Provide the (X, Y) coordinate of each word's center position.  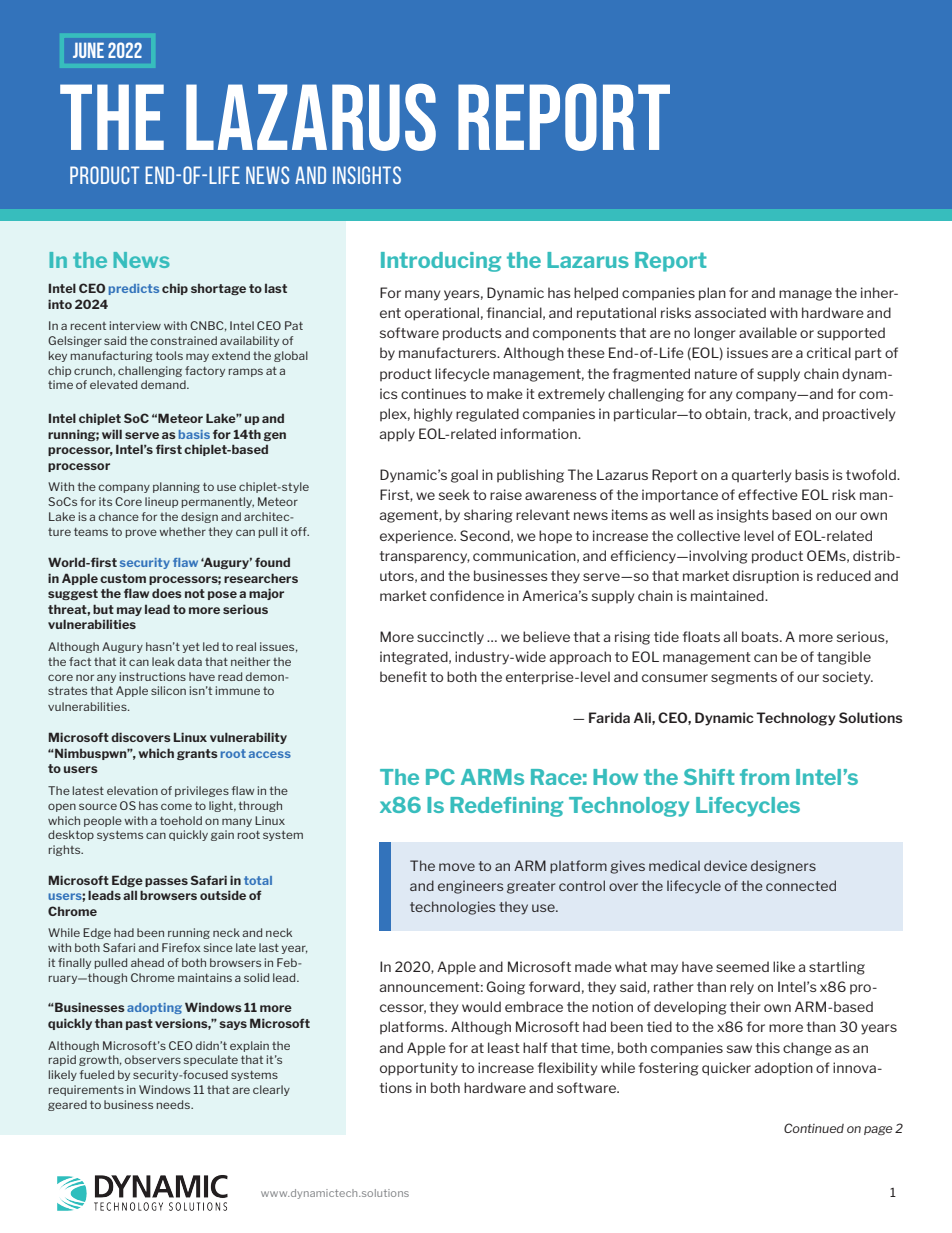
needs (174, 1104)
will (112, 434)
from (764, 777)
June (88, 50)
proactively (859, 415)
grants (197, 754)
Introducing (441, 262)
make (505, 393)
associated (730, 312)
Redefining (506, 807)
